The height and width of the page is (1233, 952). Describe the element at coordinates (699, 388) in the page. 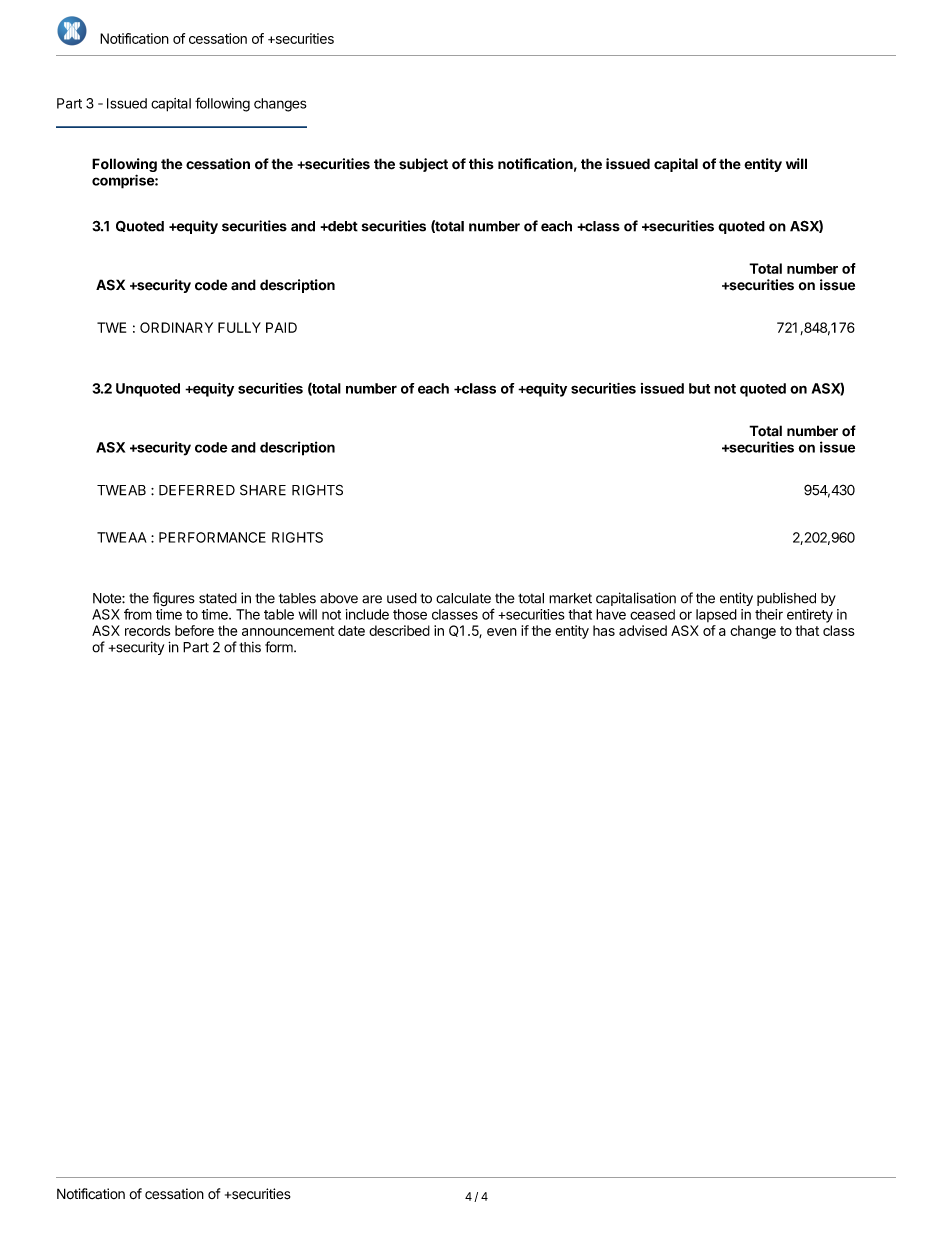

I see `but` at that location.
